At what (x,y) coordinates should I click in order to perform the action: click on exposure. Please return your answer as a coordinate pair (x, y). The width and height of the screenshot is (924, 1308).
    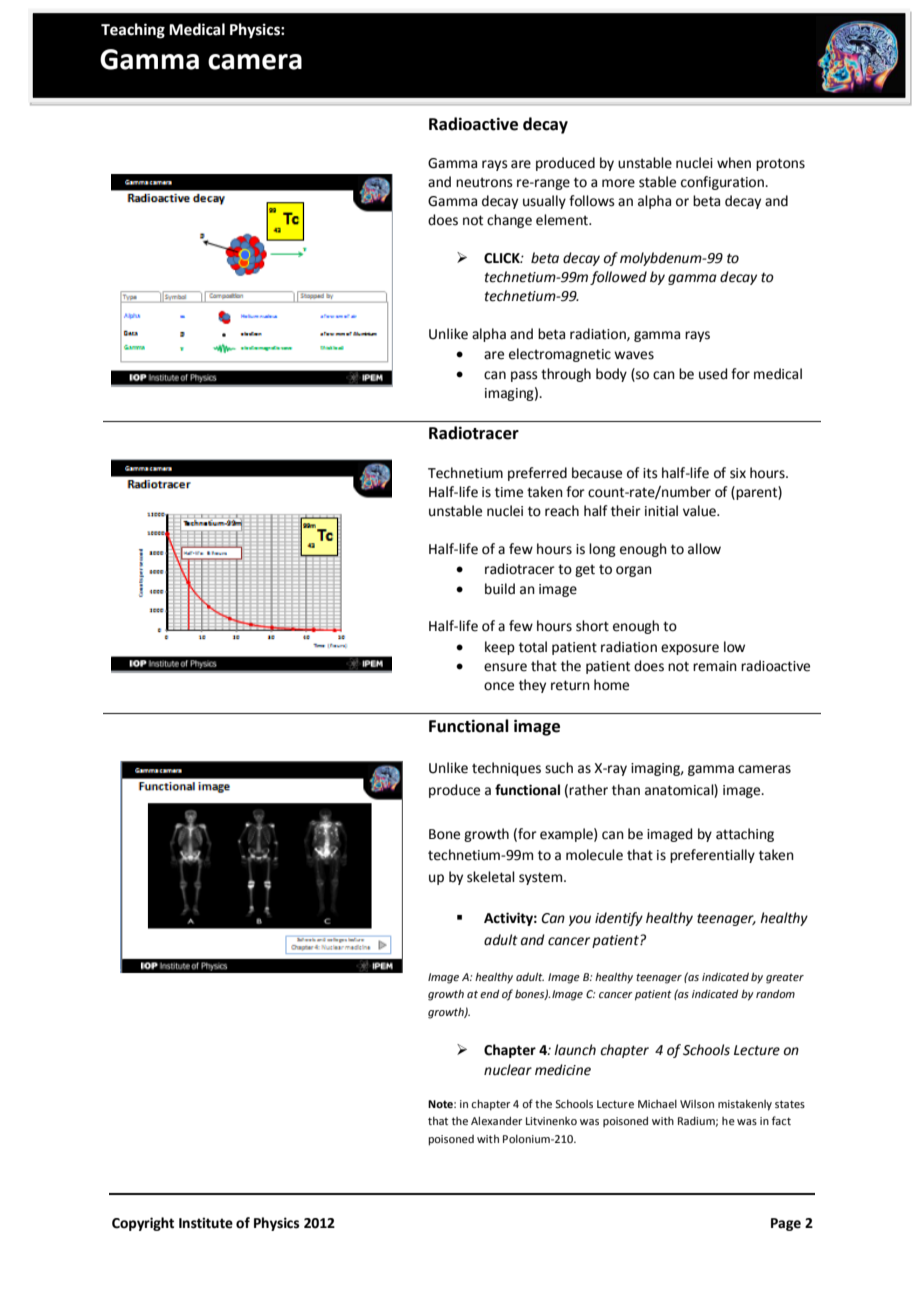
    Looking at the image, I should click on (690, 649).
